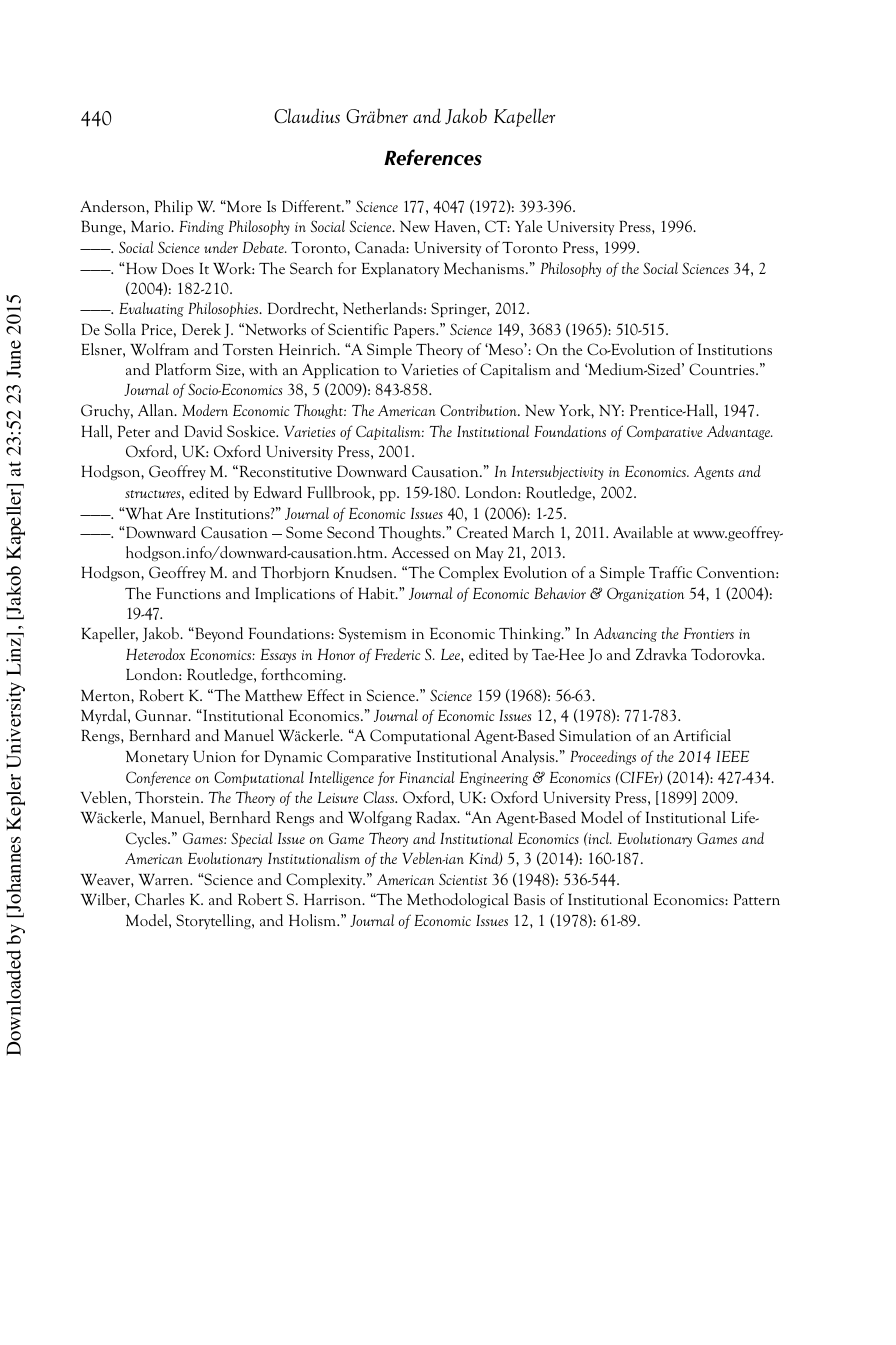 This page has height=1345, width=896. I want to click on Modern, so click(205, 410).
